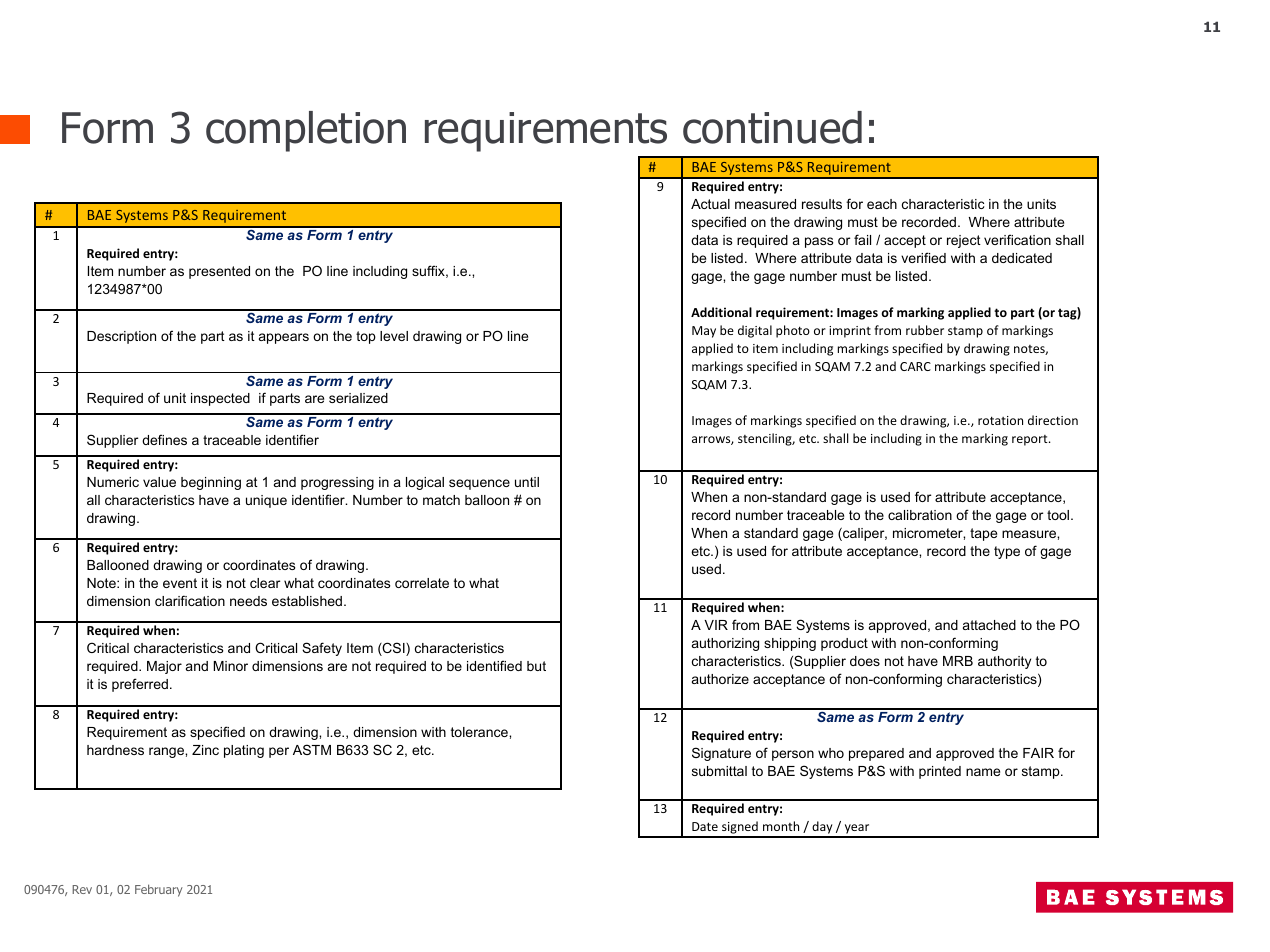 The image size is (1270, 952). Describe the element at coordinates (920, 515) in the screenshot. I see `calibration` at that location.
